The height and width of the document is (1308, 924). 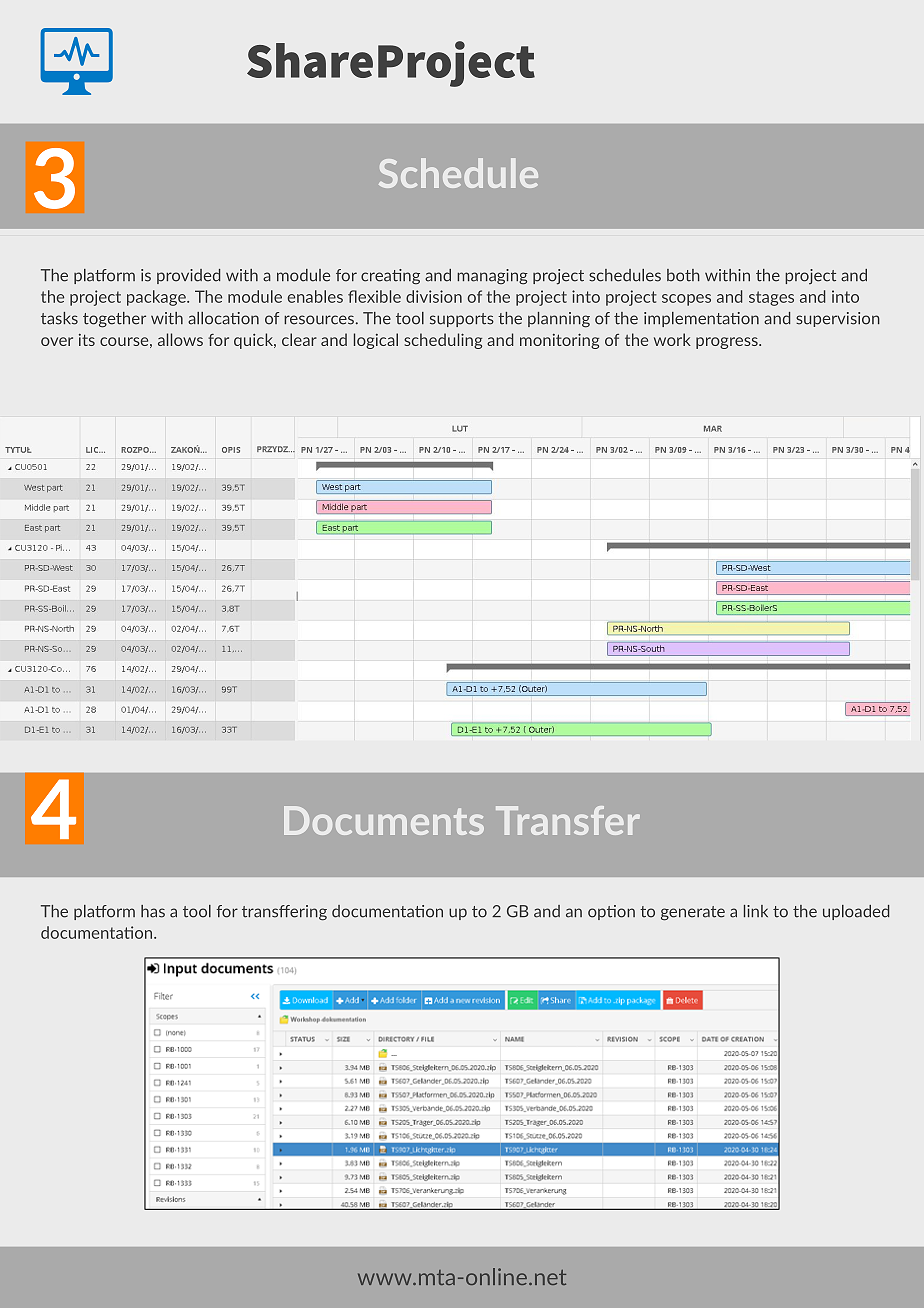 I want to click on stages, so click(x=771, y=298).
